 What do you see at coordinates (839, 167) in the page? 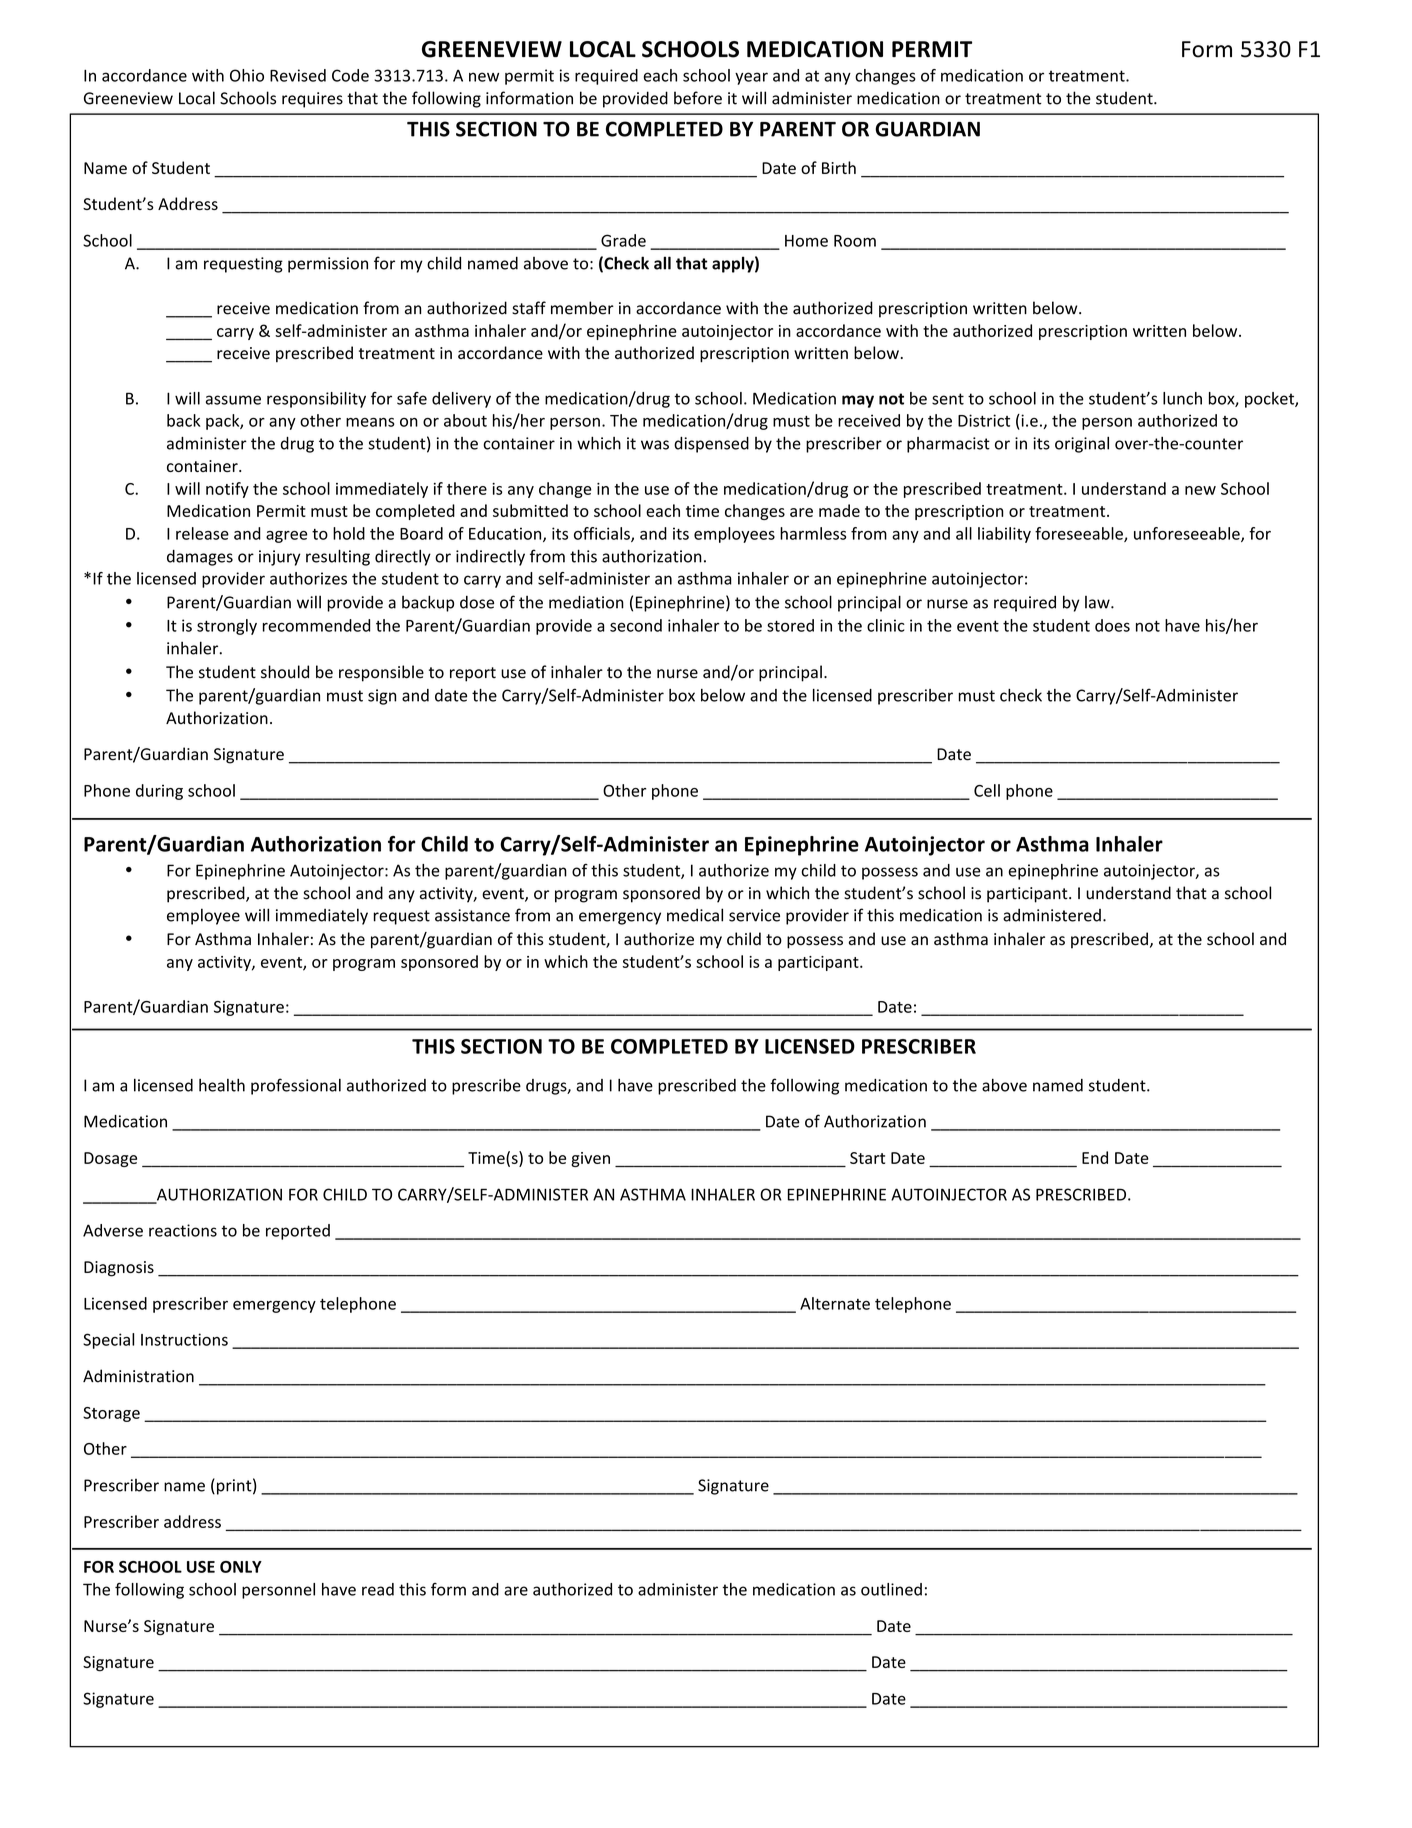
I see `Birth` at bounding box center [839, 167].
